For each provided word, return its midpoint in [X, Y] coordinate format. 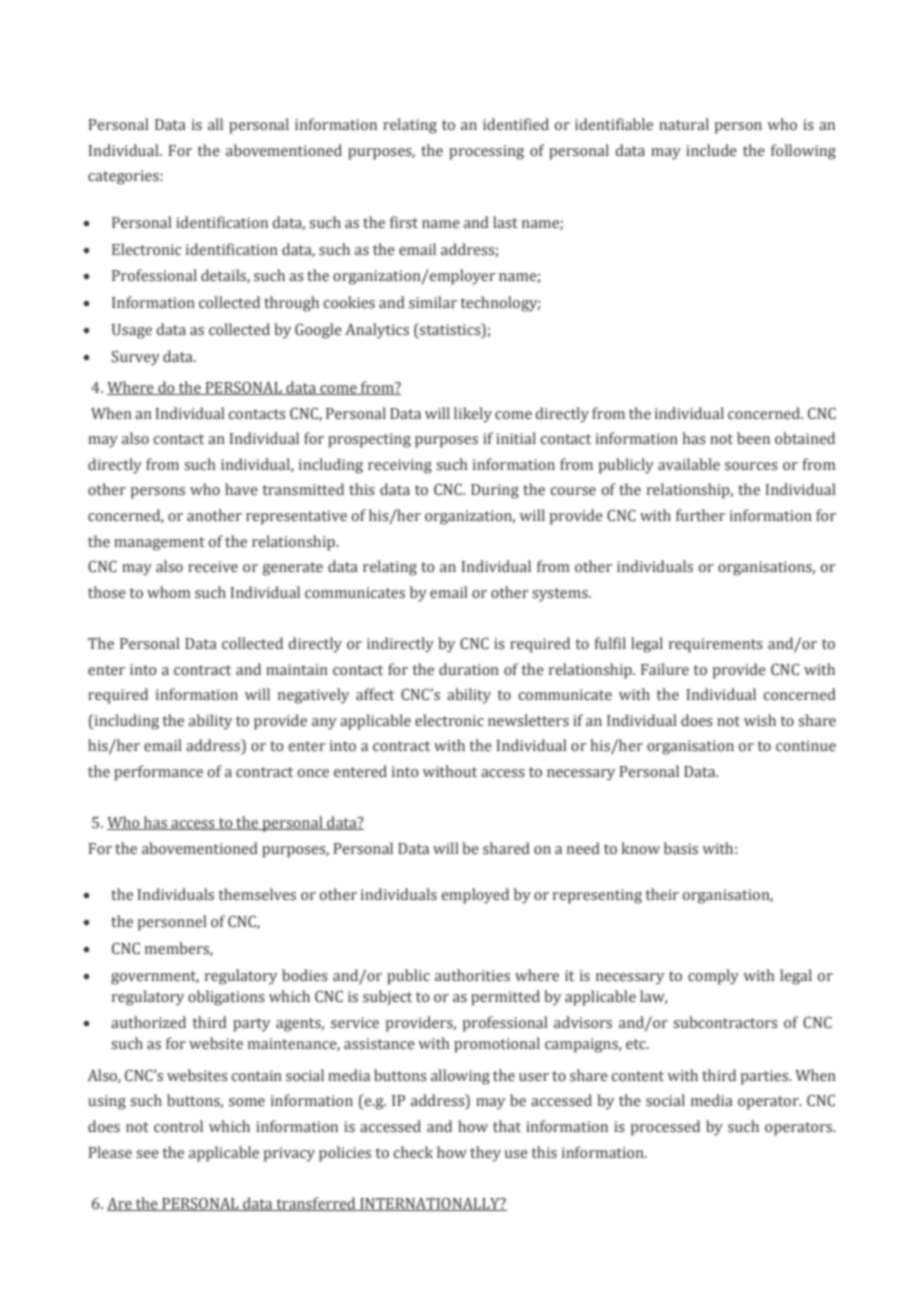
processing [486, 152]
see [147, 1154]
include [711, 150]
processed [665, 1128]
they [485, 1154]
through [291, 304]
